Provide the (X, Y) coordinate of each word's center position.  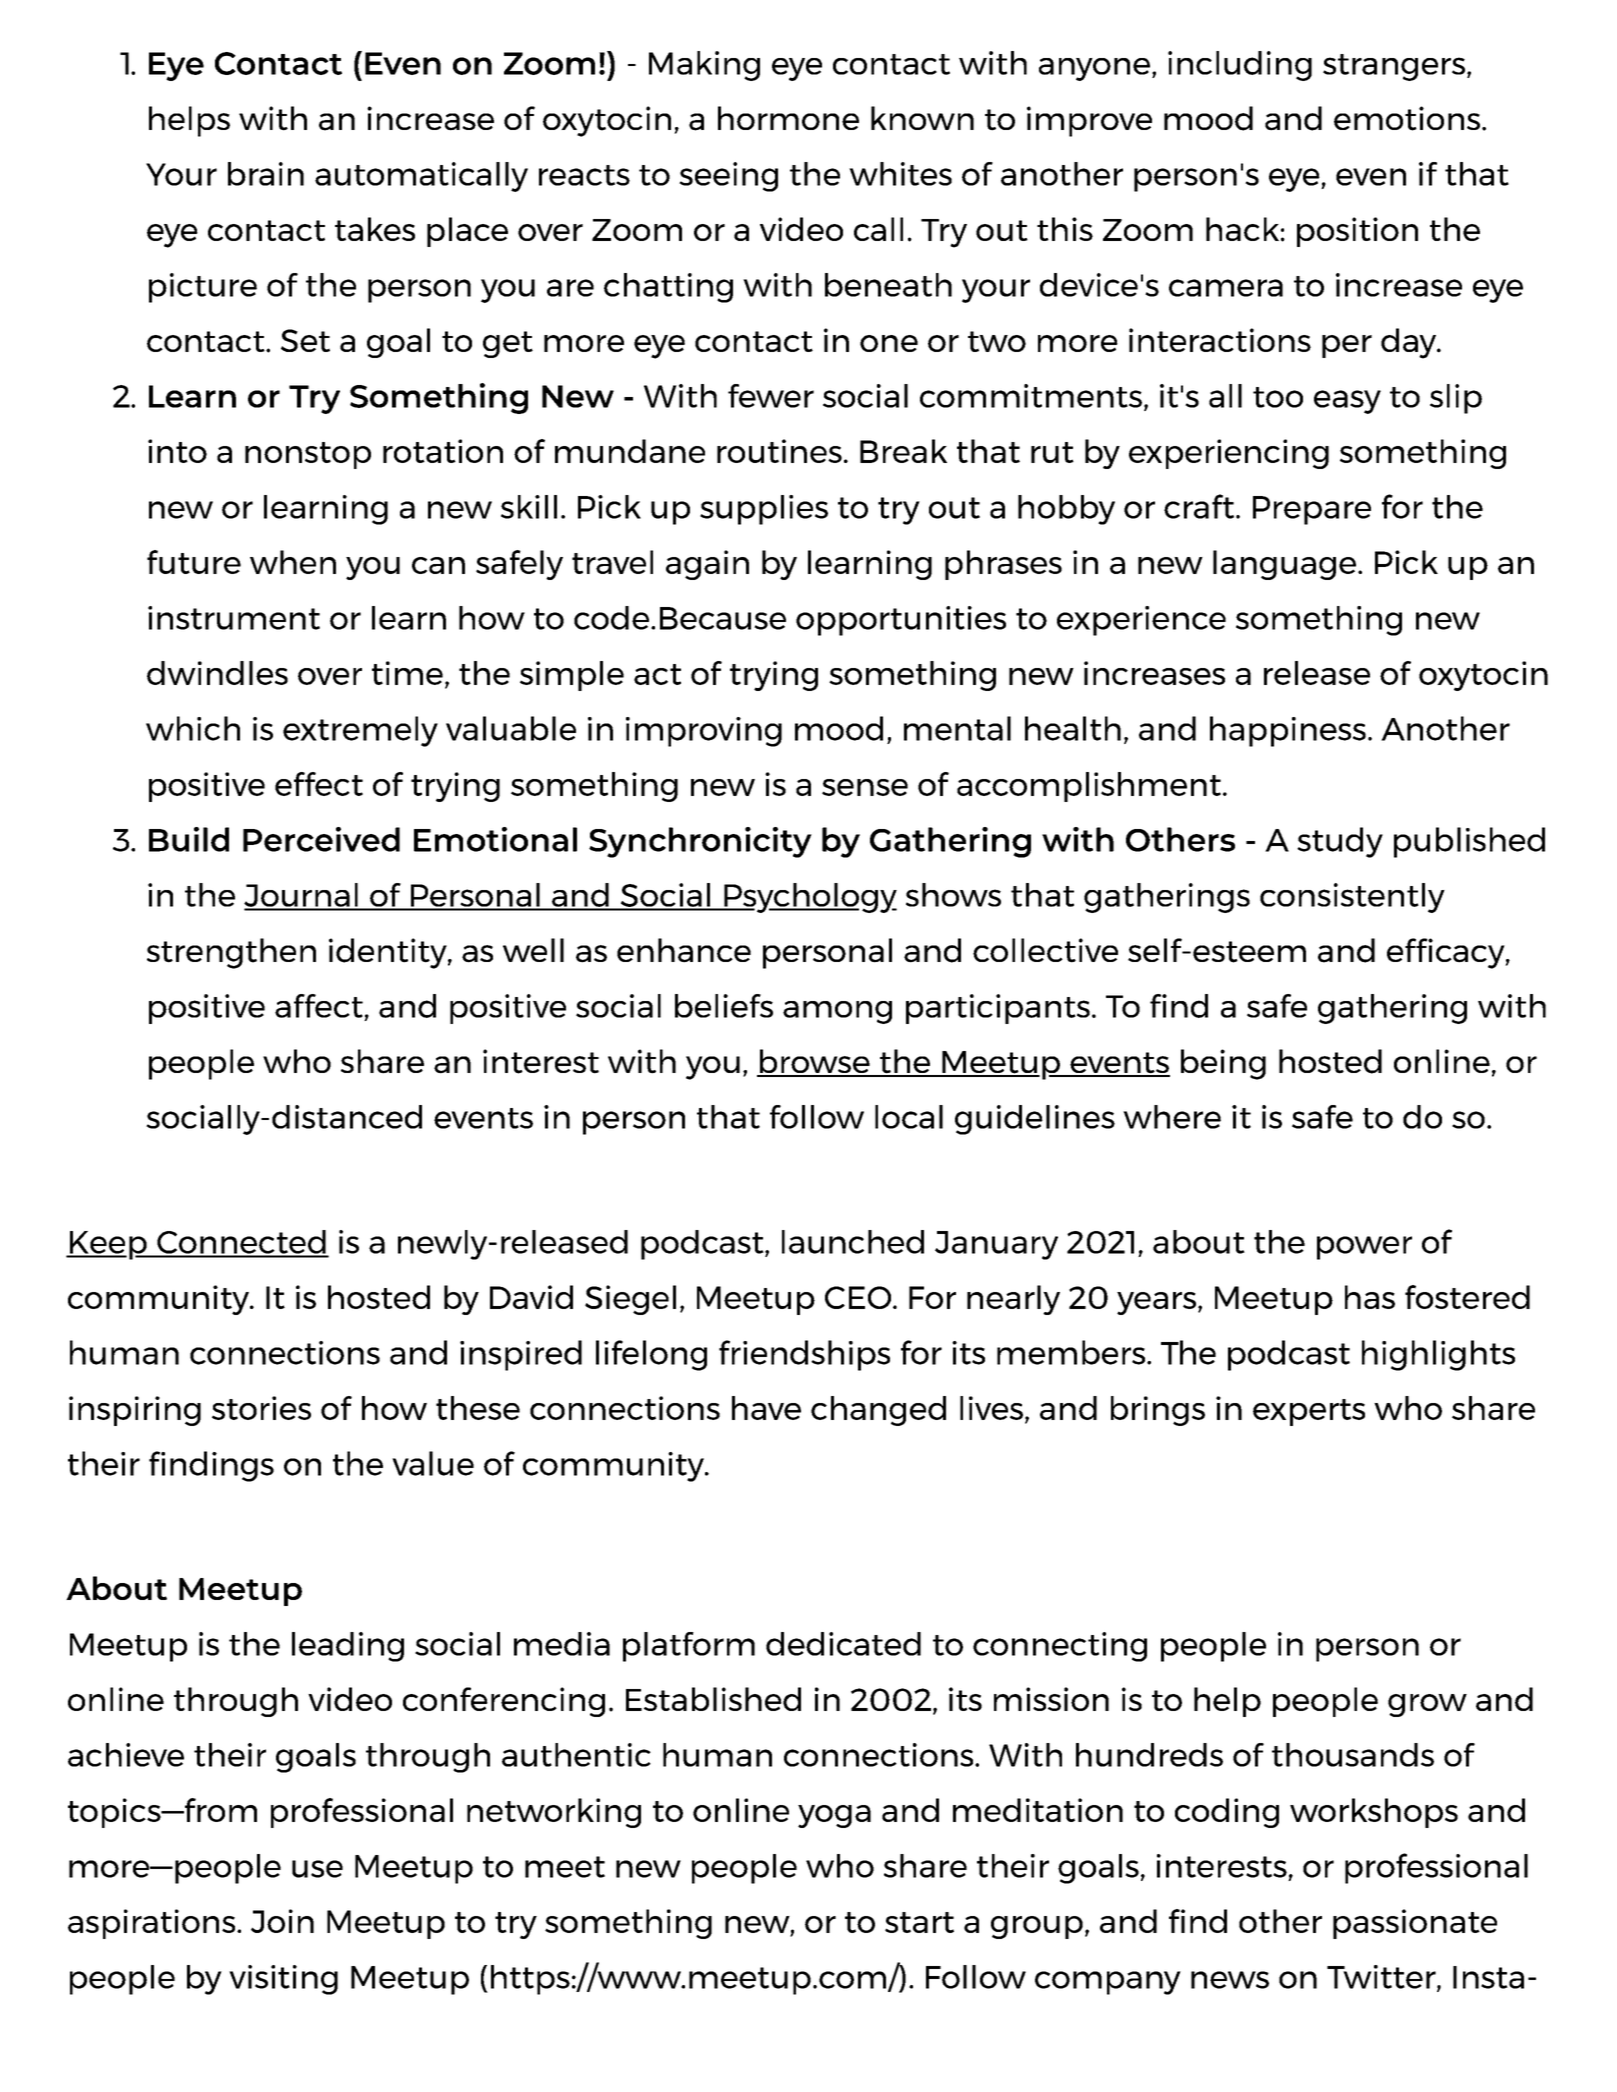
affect (319, 1006)
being (1223, 1064)
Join (282, 1921)
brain (266, 174)
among (837, 1012)
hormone (788, 118)
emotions (1407, 118)
